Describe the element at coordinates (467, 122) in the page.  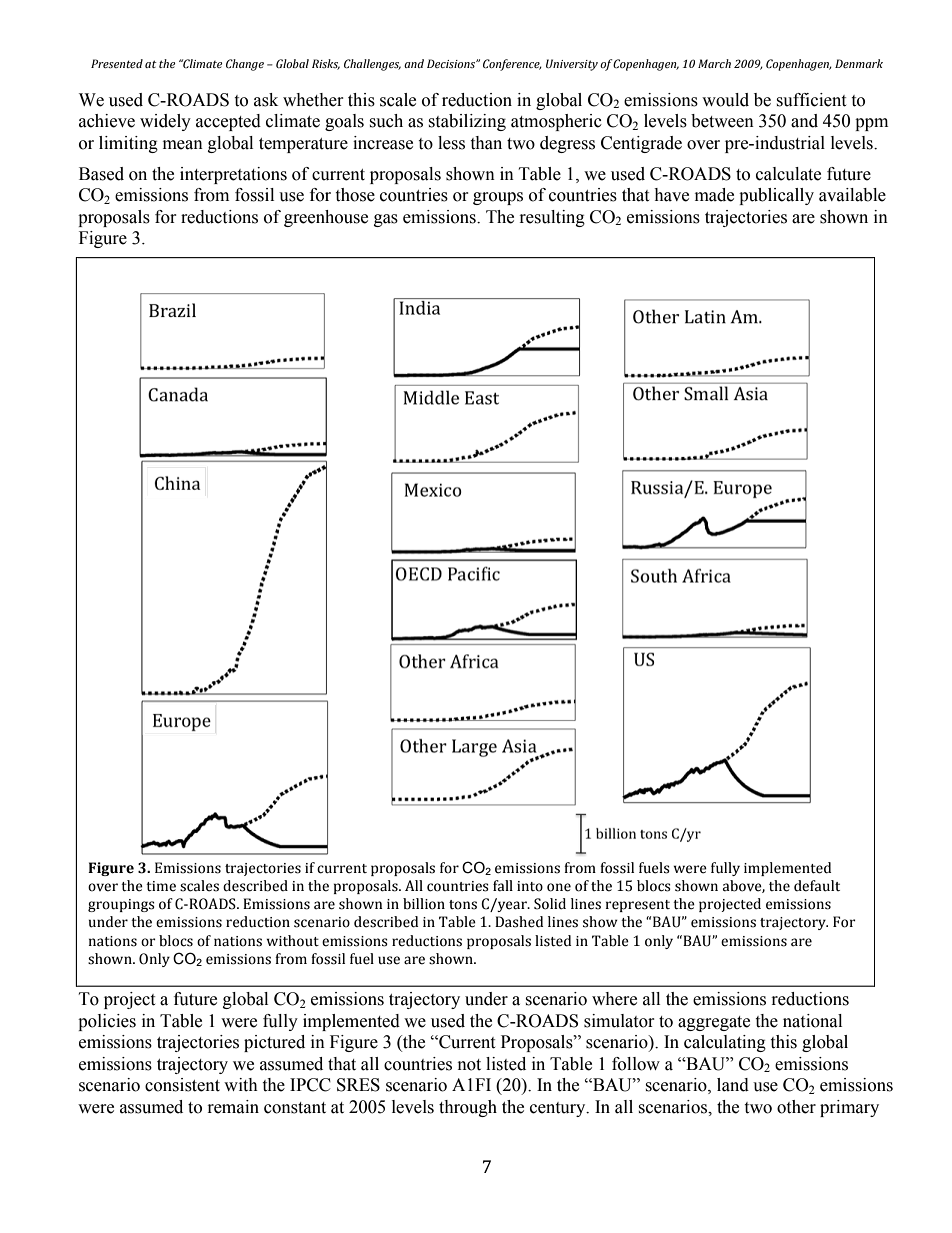
I see `stabilizing` at that location.
